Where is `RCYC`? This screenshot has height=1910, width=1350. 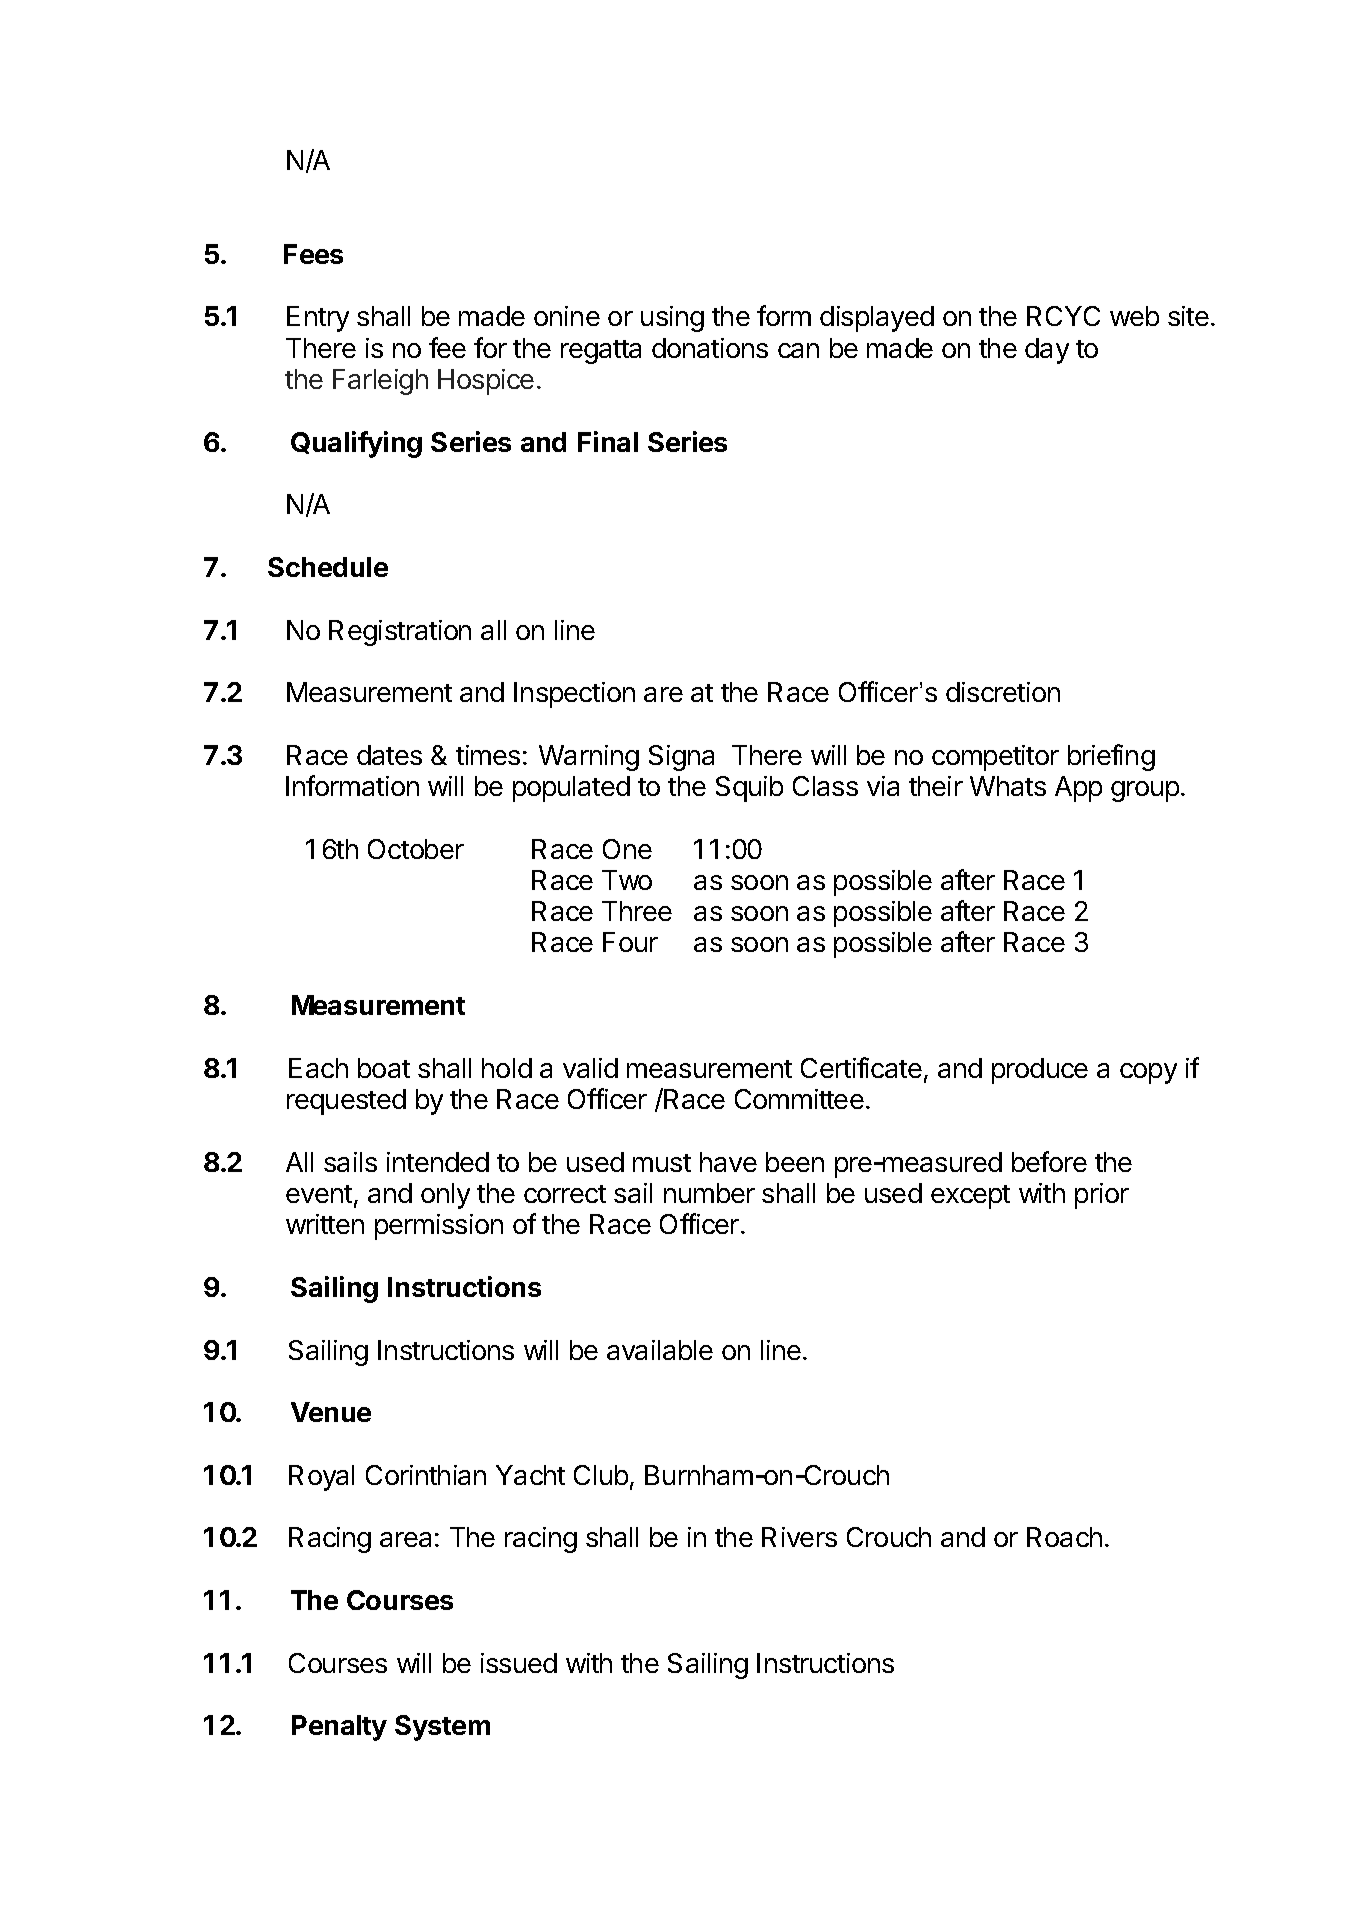
RCYC is located at coordinates (1063, 316).
